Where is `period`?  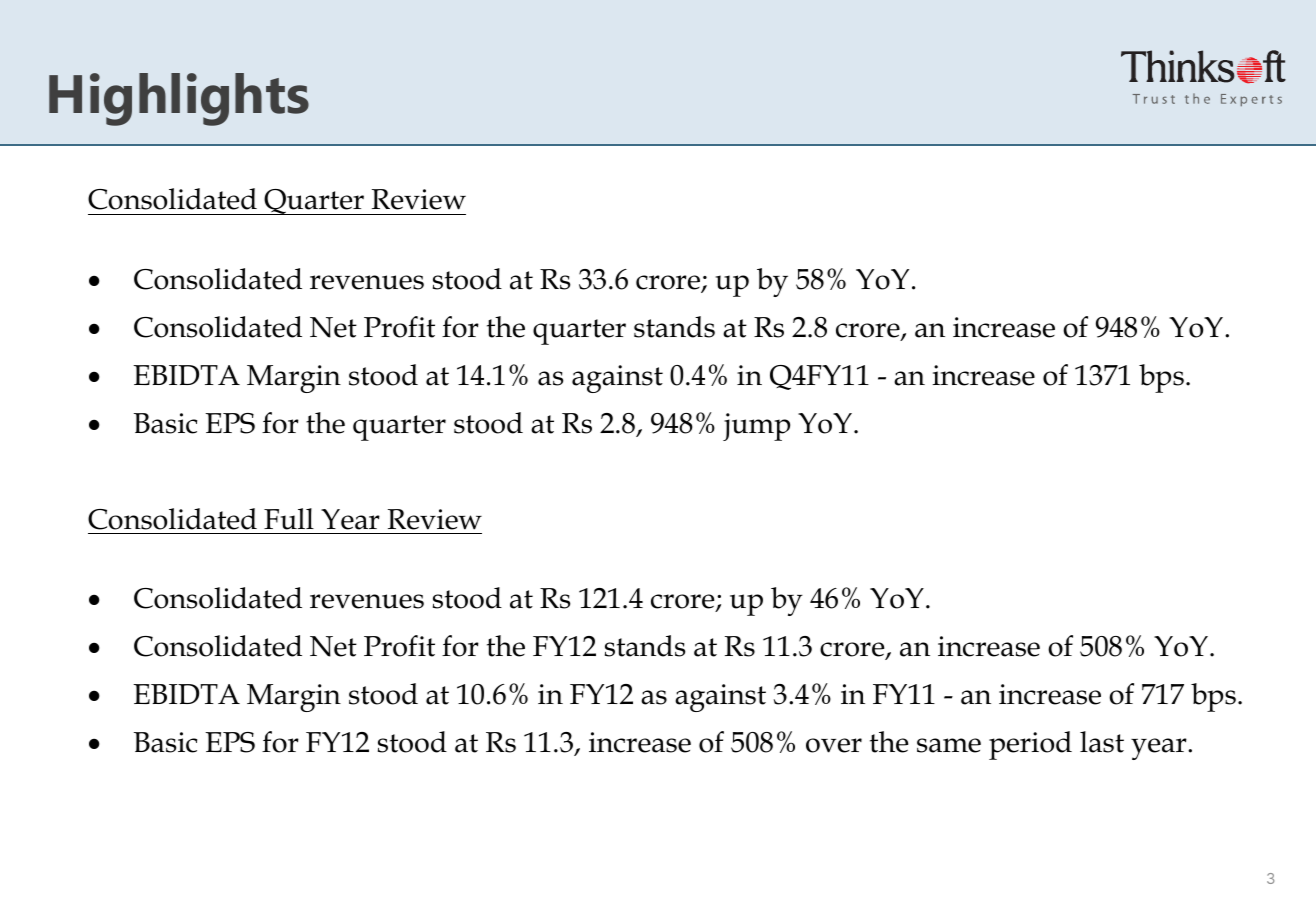
period is located at coordinates (1030, 745).
